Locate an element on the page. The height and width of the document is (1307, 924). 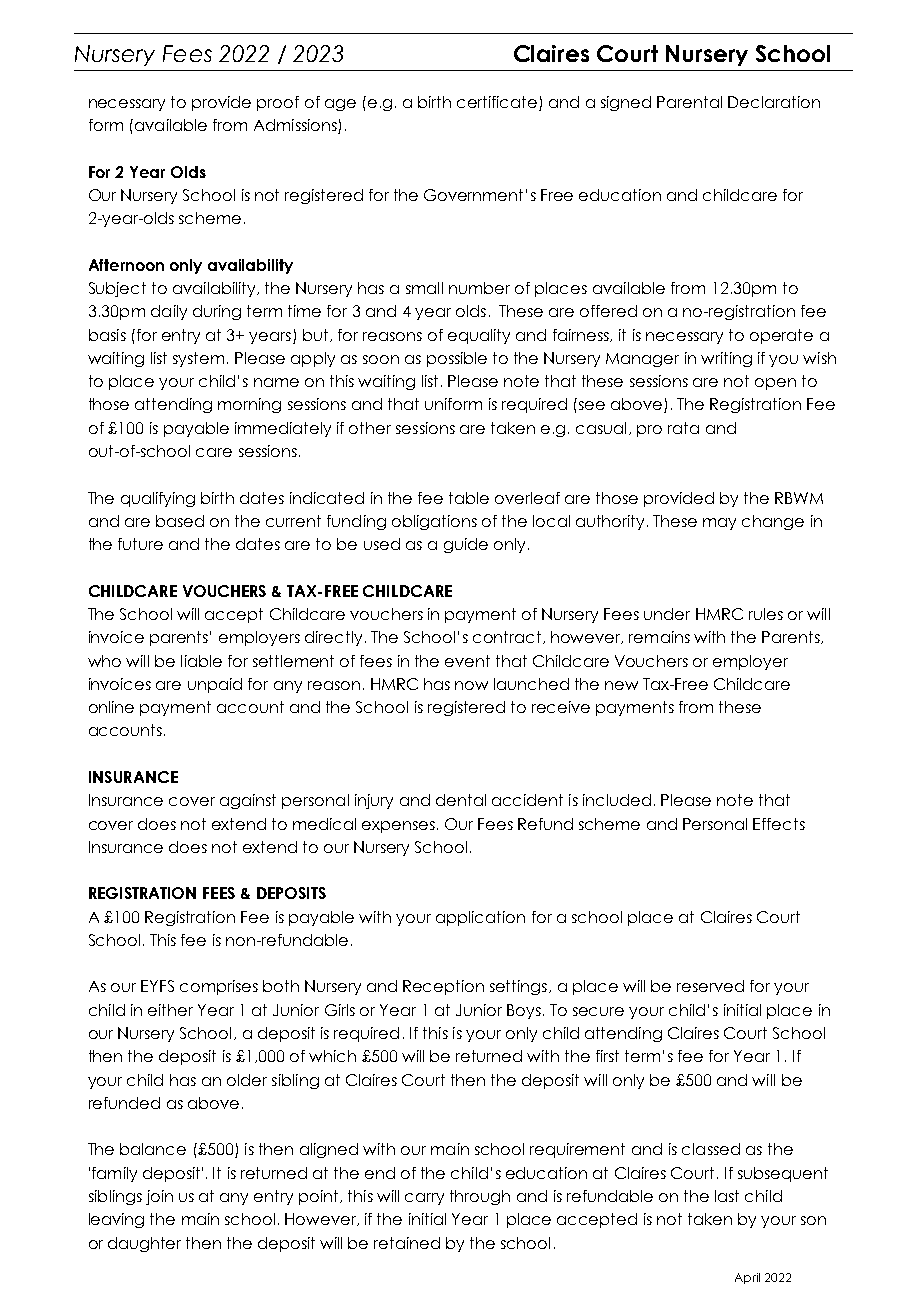
daughter is located at coordinates (144, 1244).
